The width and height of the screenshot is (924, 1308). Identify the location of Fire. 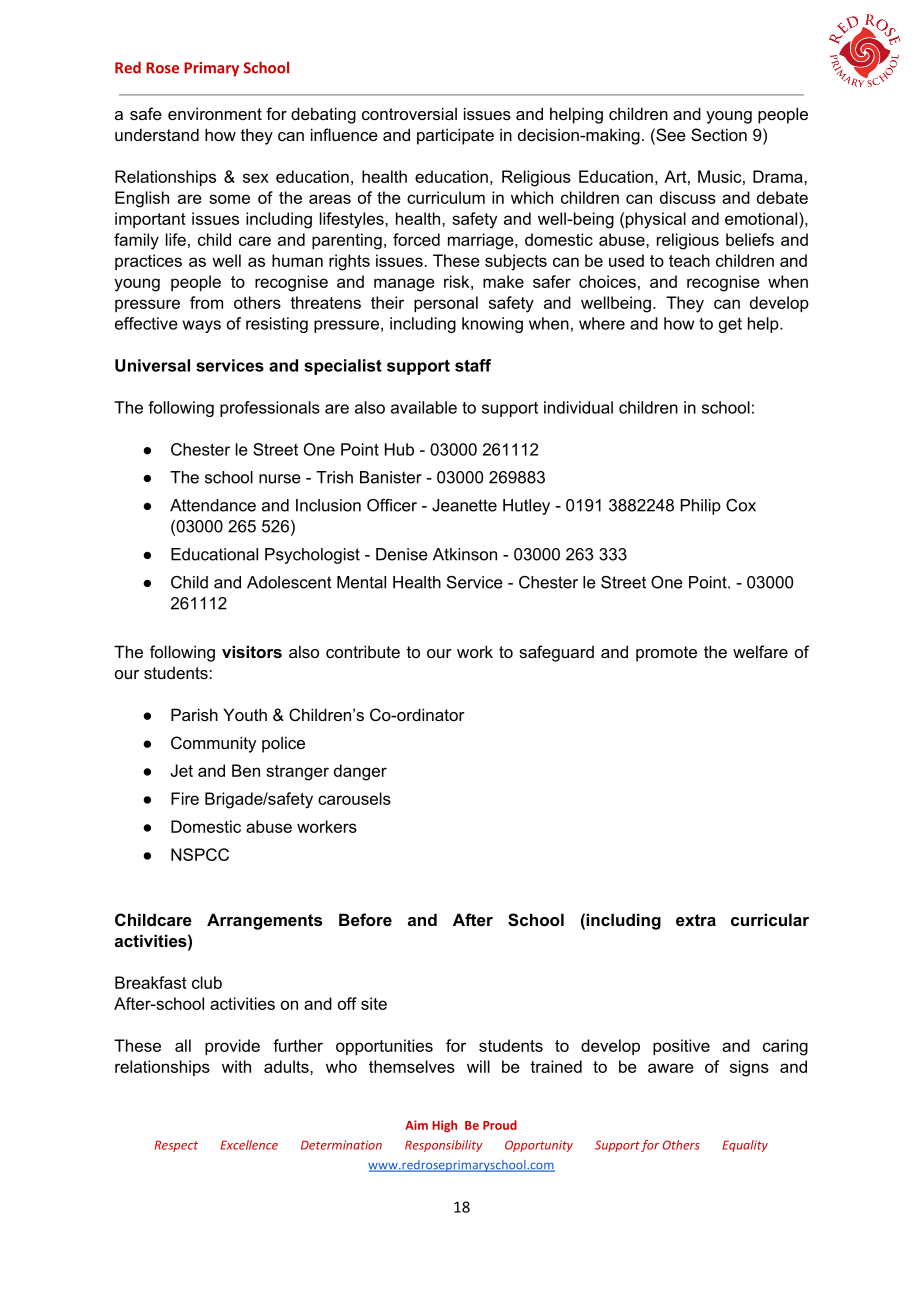
(185, 798).
